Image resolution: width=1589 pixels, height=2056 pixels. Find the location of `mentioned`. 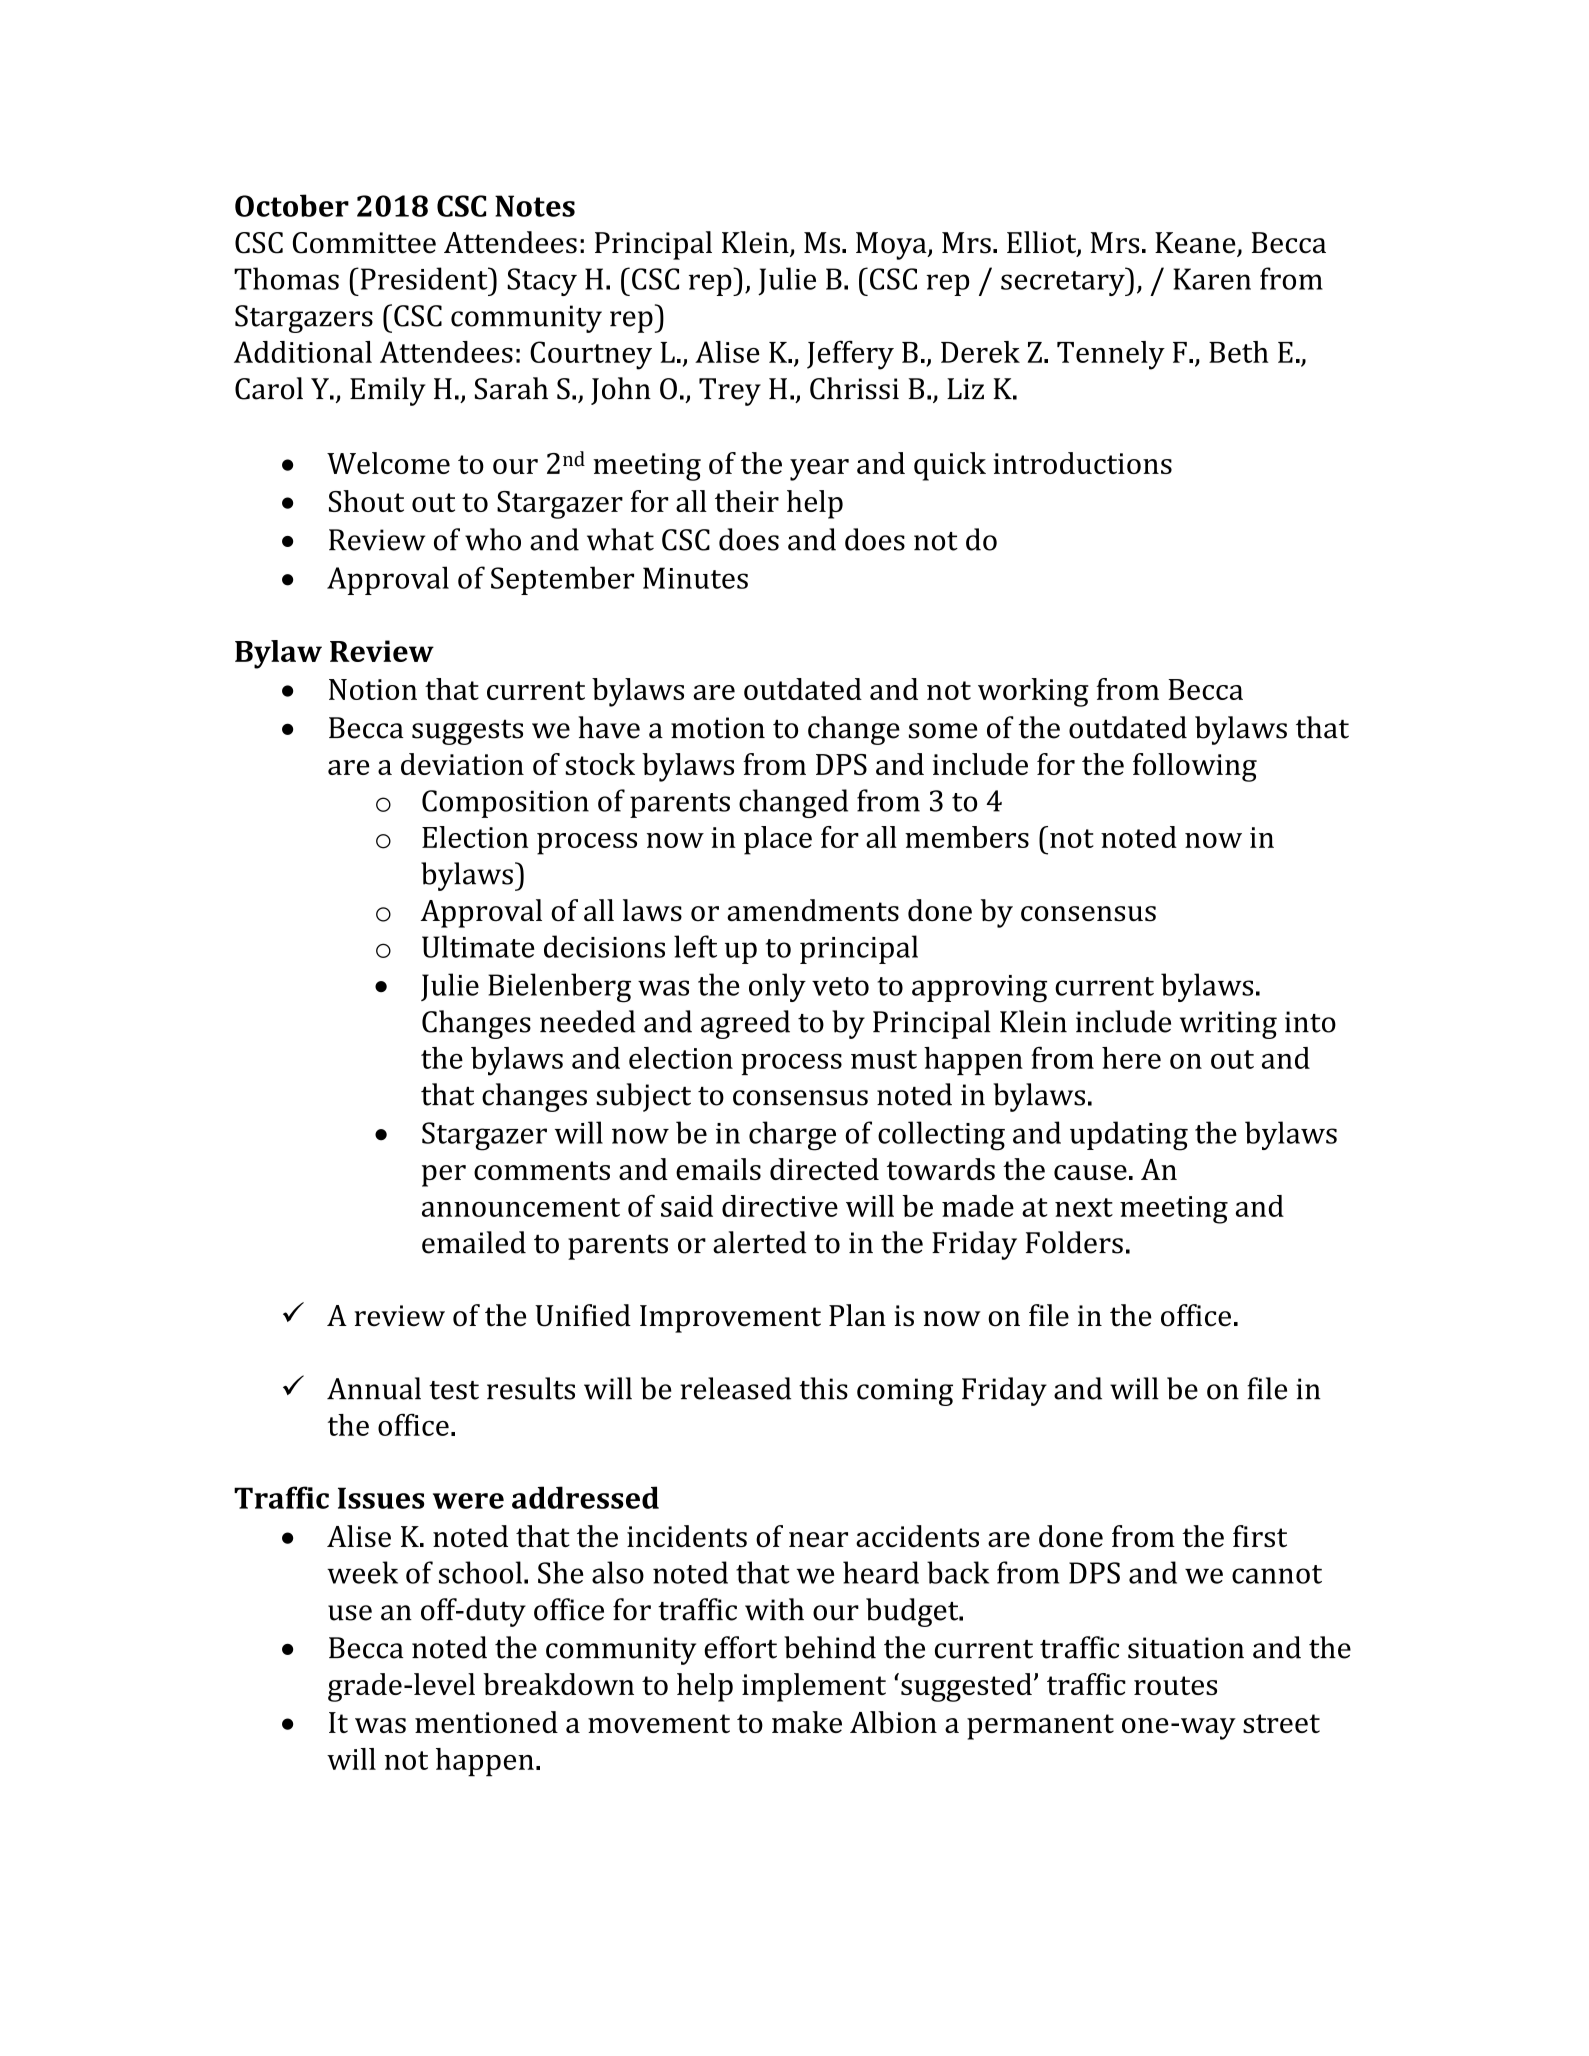

mentioned is located at coordinates (486, 1722).
